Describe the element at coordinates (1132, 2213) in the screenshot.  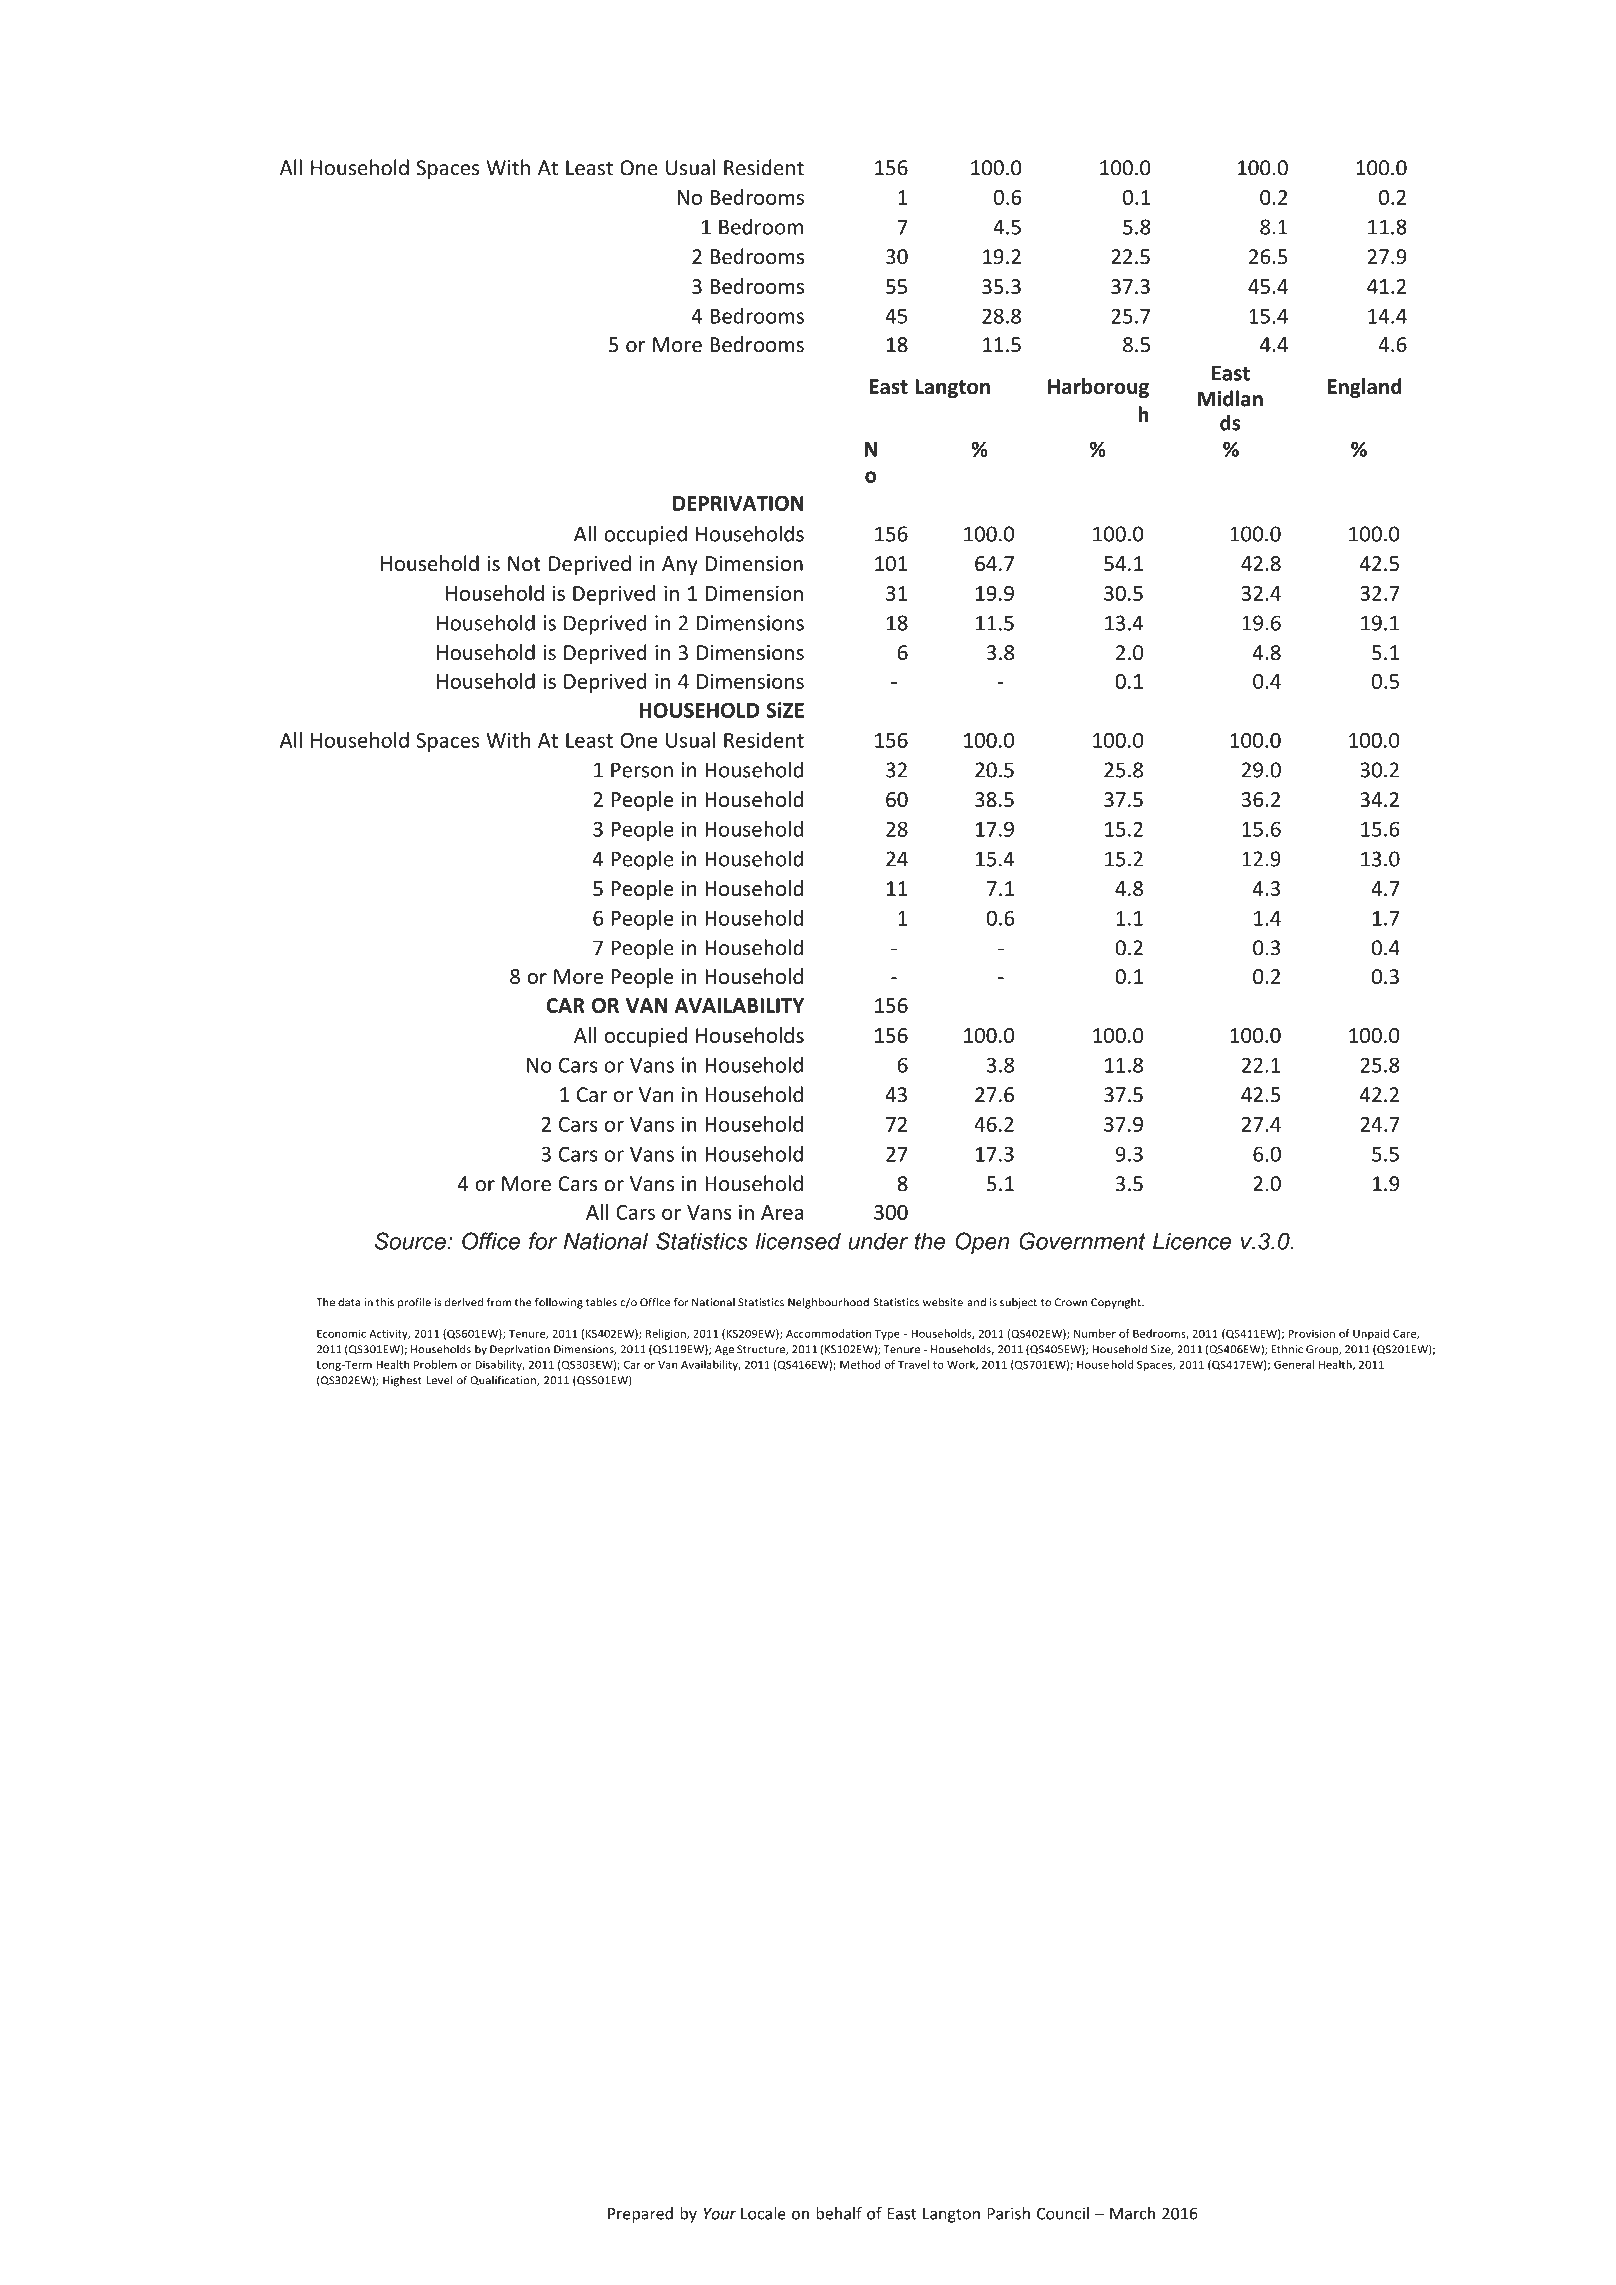
I see `March` at that location.
